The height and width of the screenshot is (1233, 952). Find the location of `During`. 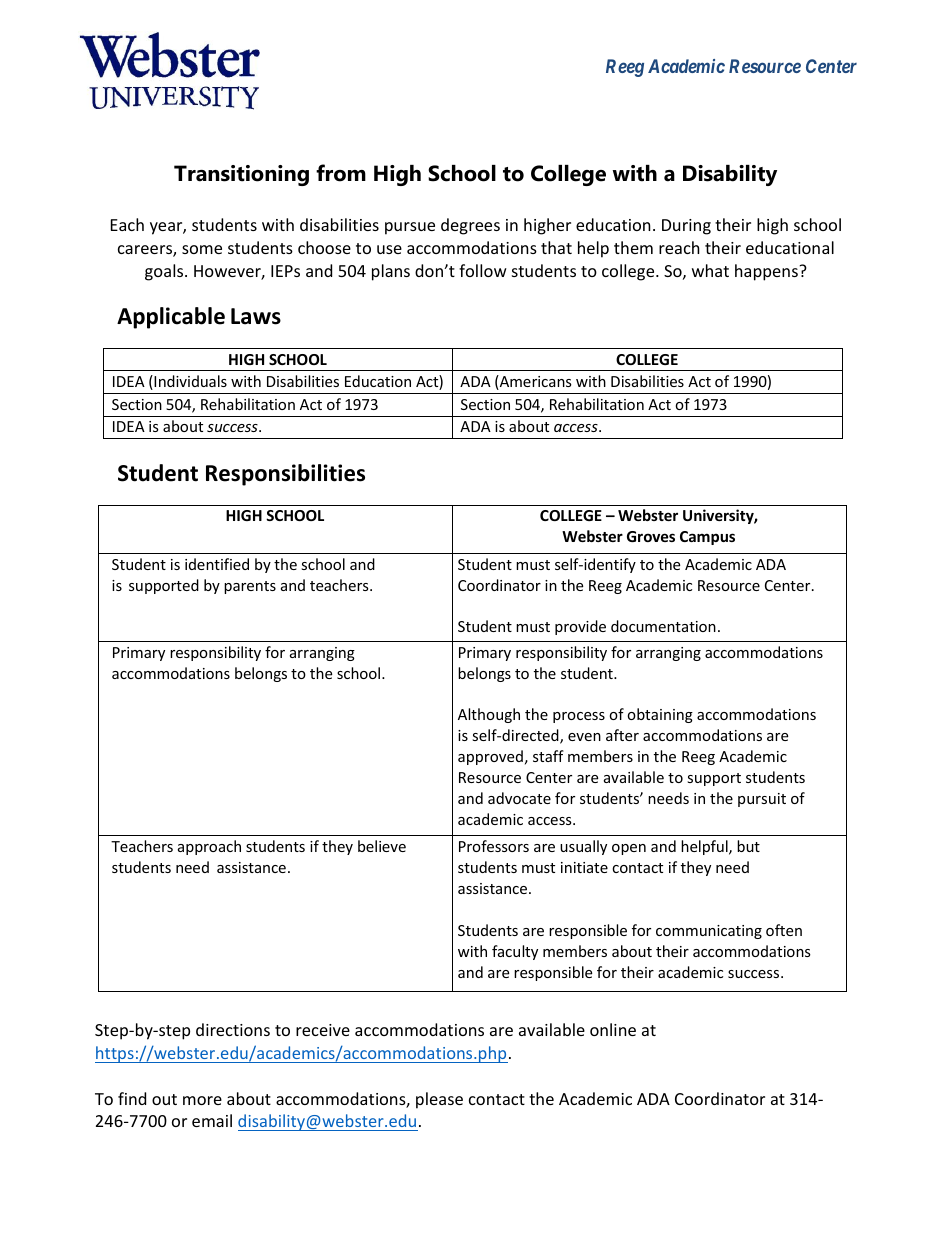

During is located at coordinates (686, 227).
